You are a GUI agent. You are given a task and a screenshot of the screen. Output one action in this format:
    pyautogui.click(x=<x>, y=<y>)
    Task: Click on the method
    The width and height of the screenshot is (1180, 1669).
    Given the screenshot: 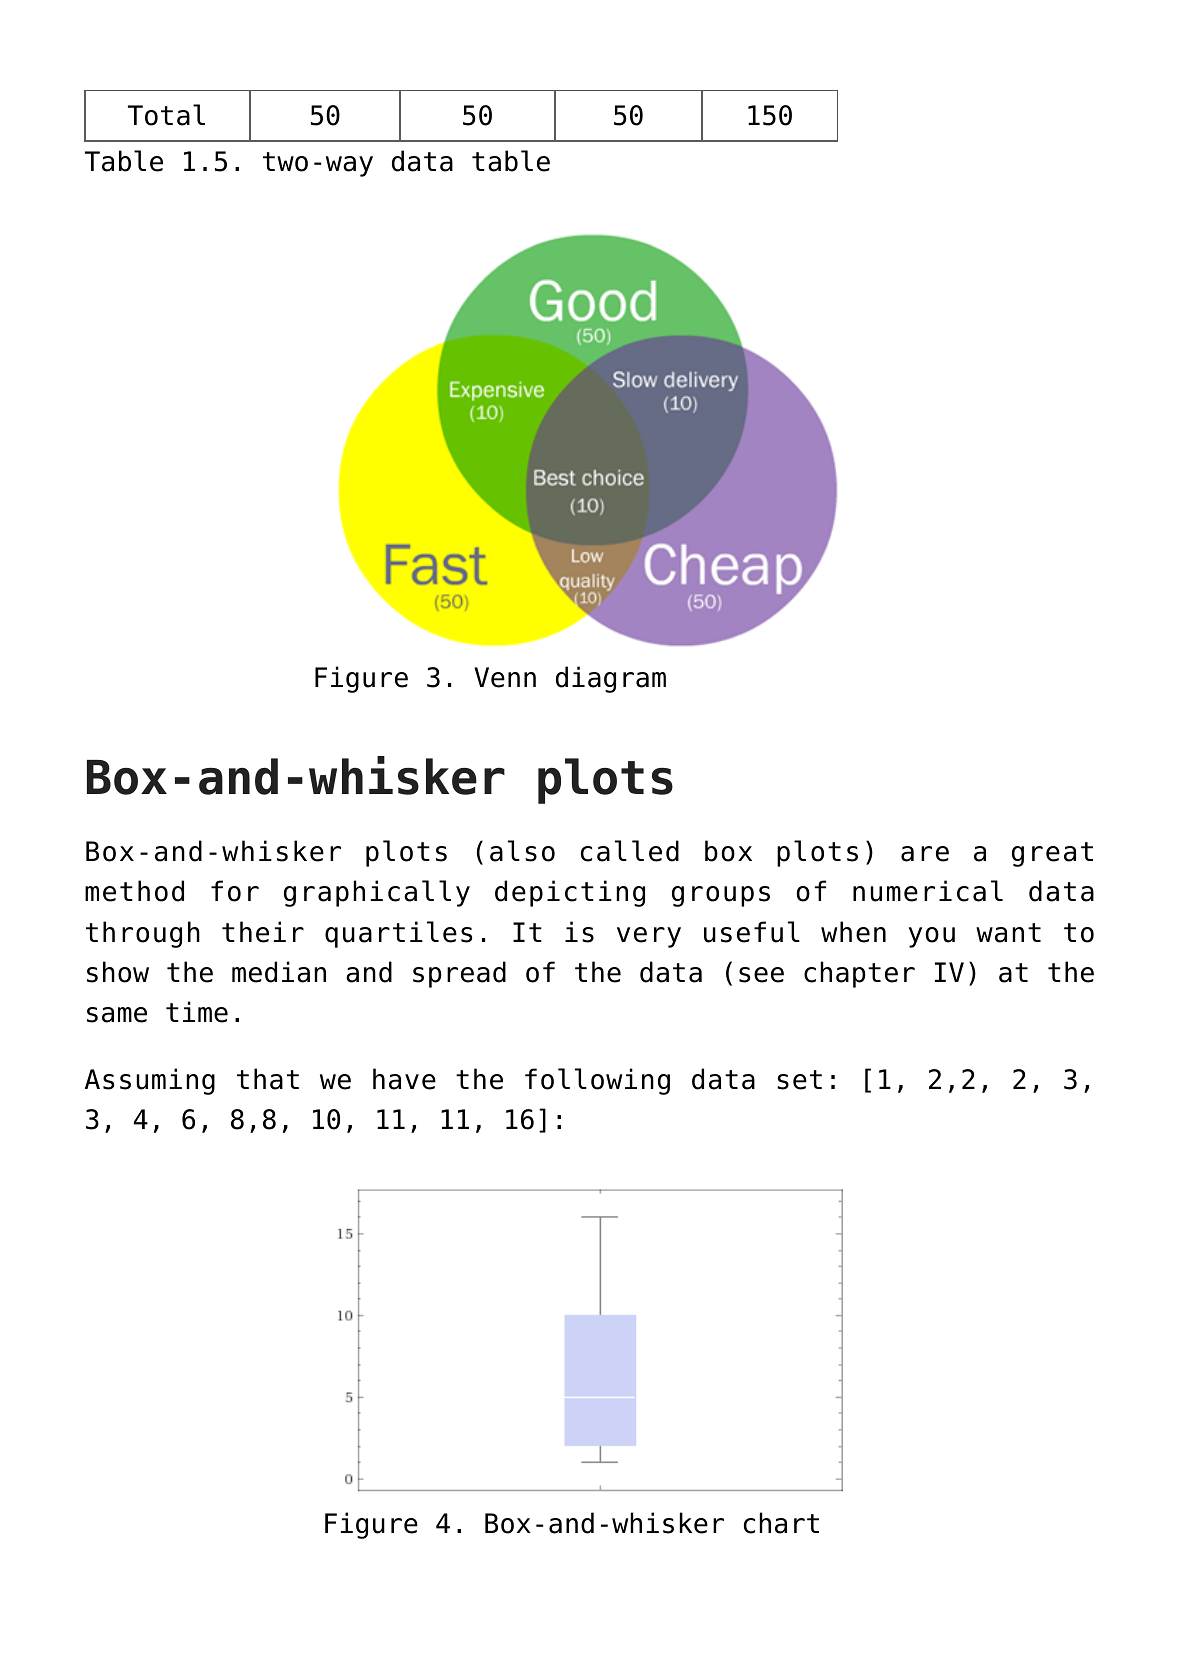 What is the action you would take?
    pyautogui.click(x=134, y=891)
